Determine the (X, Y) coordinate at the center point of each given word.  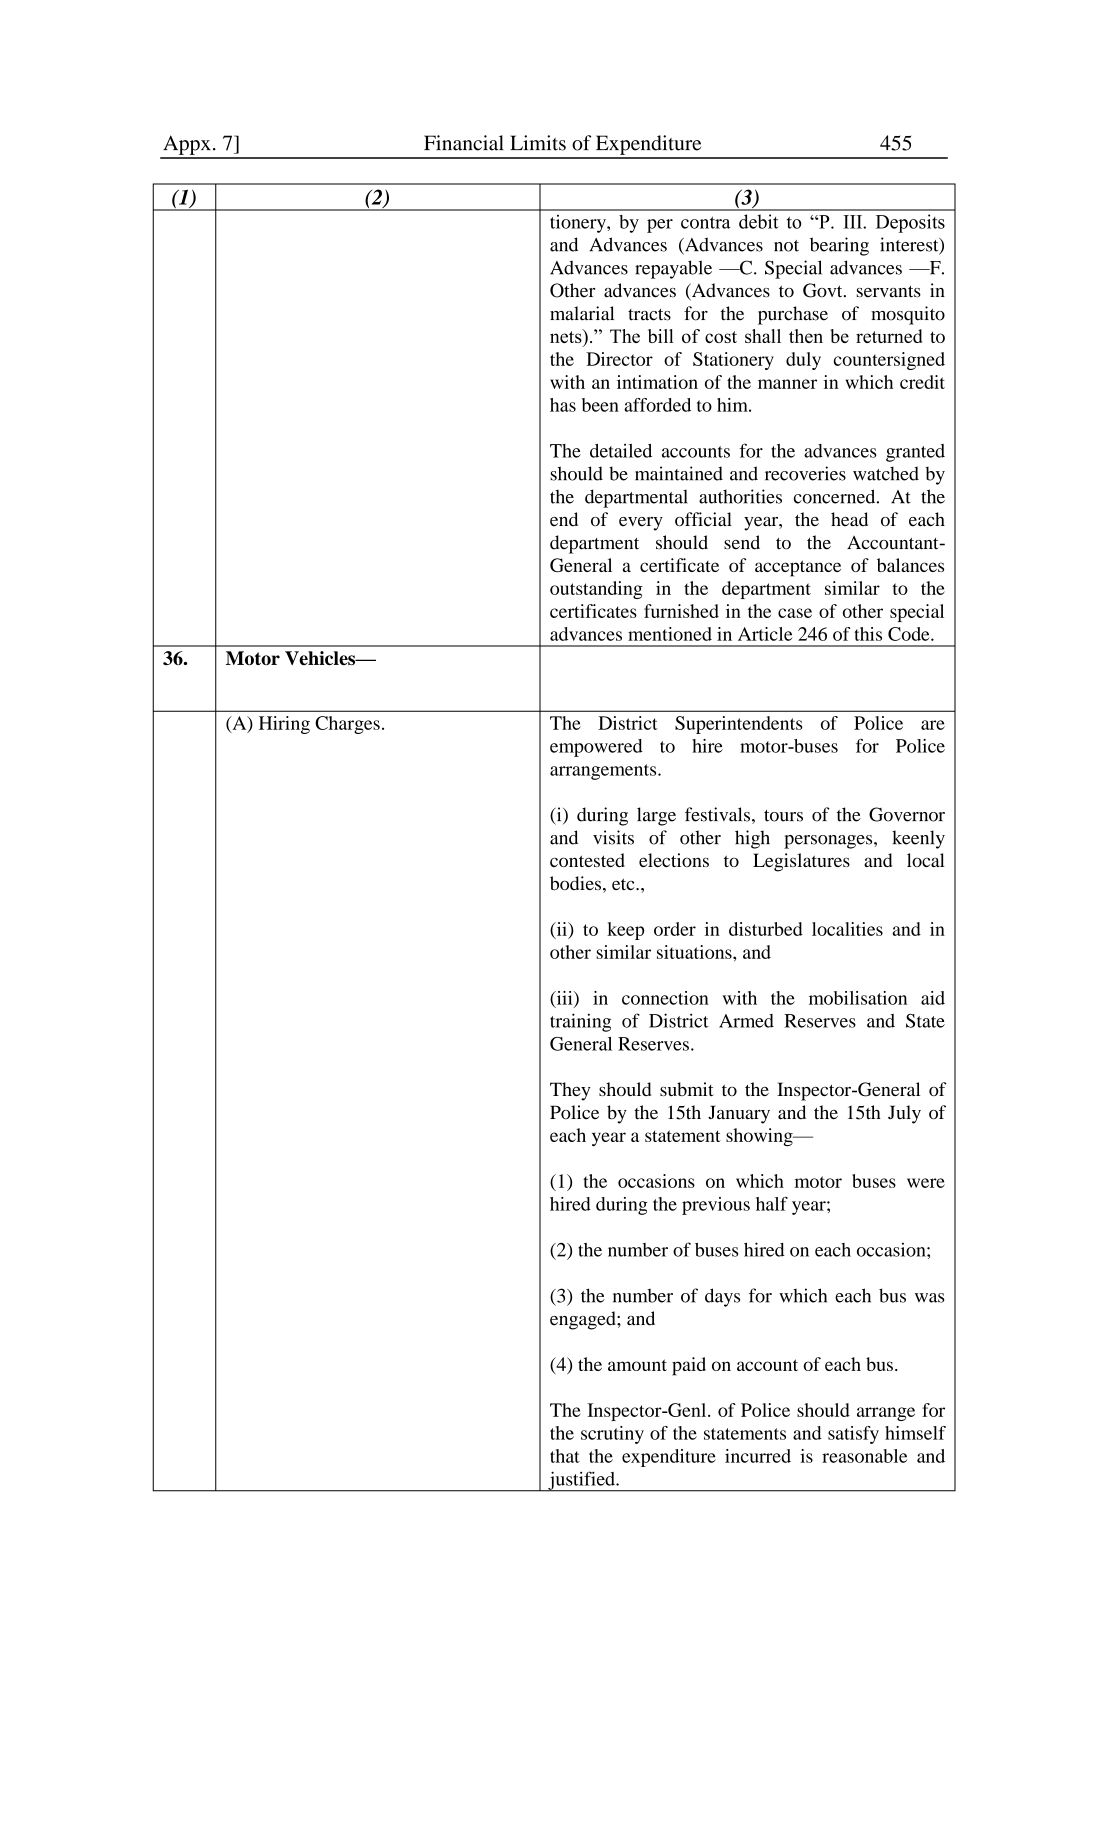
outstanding (596, 590)
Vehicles (321, 658)
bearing (839, 246)
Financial (464, 143)
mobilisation (858, 998)
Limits (538, 143)
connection (665, 998)
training (580, 1022)
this (868, 634)
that (565, 1456)
